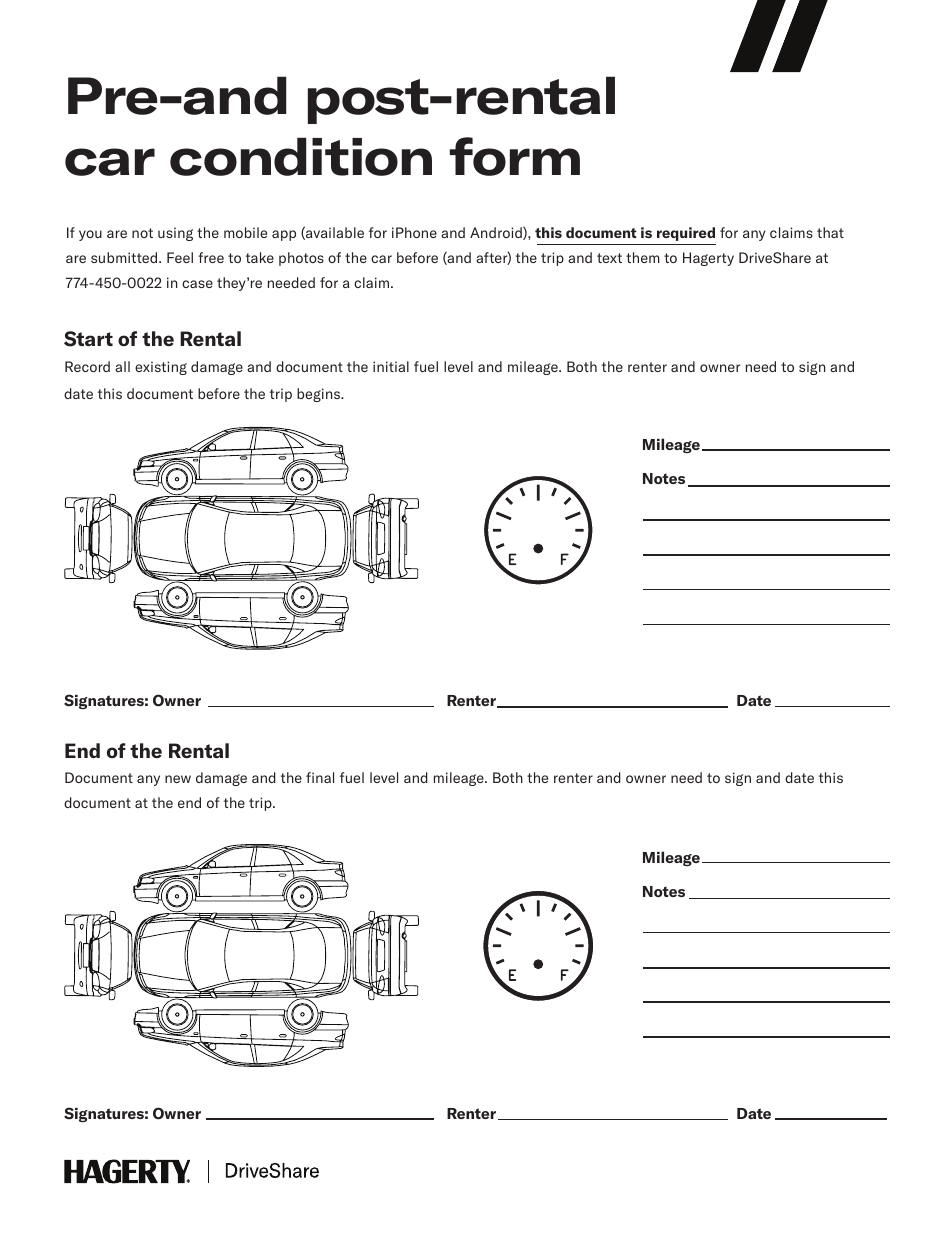  I want to click on required, so click(686, 234).
